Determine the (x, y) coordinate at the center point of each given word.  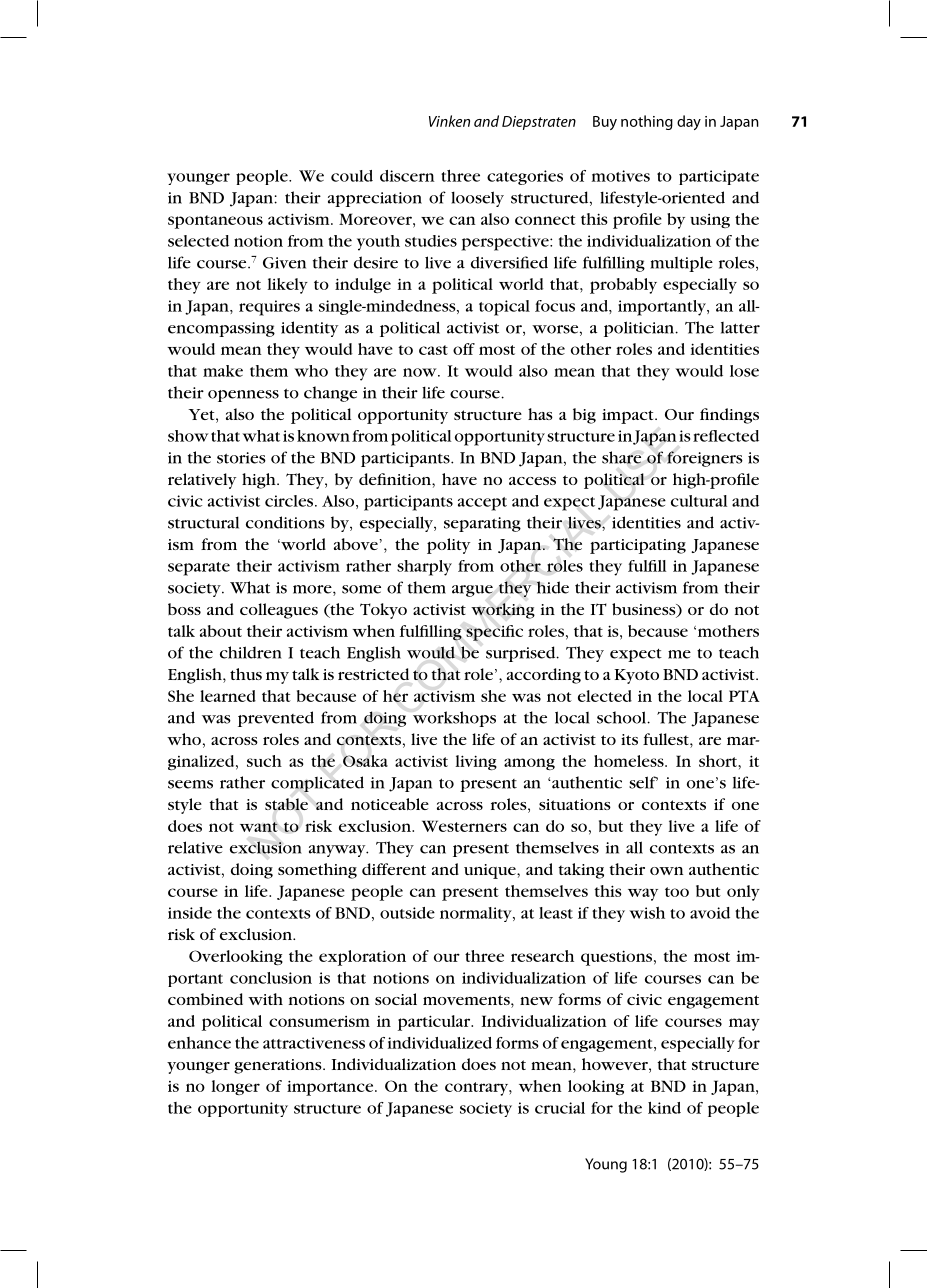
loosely (477, 199)
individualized (440, 1043)
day (689, 122)
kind (664, 1108)
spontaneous (215, 222)
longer (235, 1087)
